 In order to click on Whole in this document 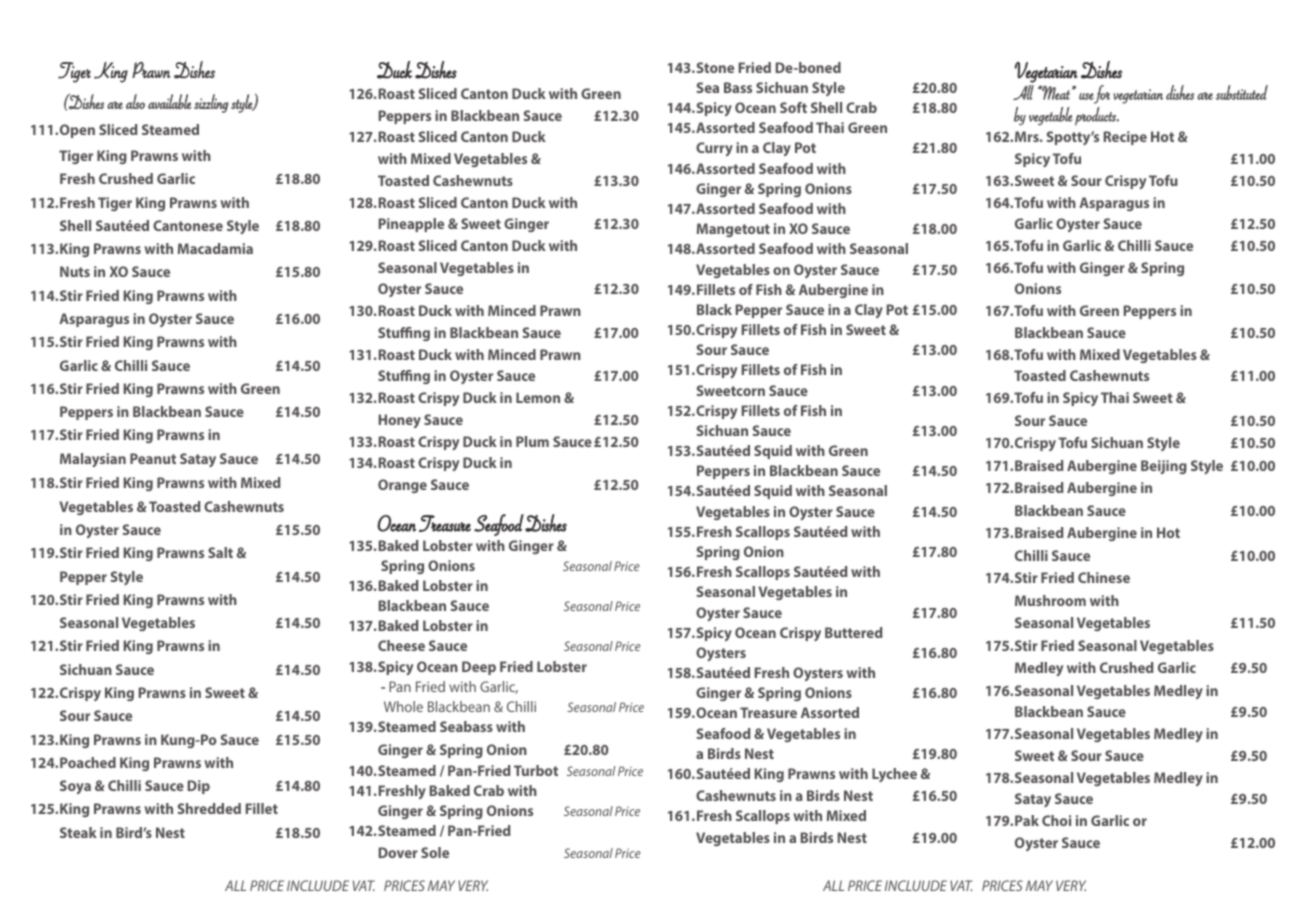, I will do `click(403, 706)`.
